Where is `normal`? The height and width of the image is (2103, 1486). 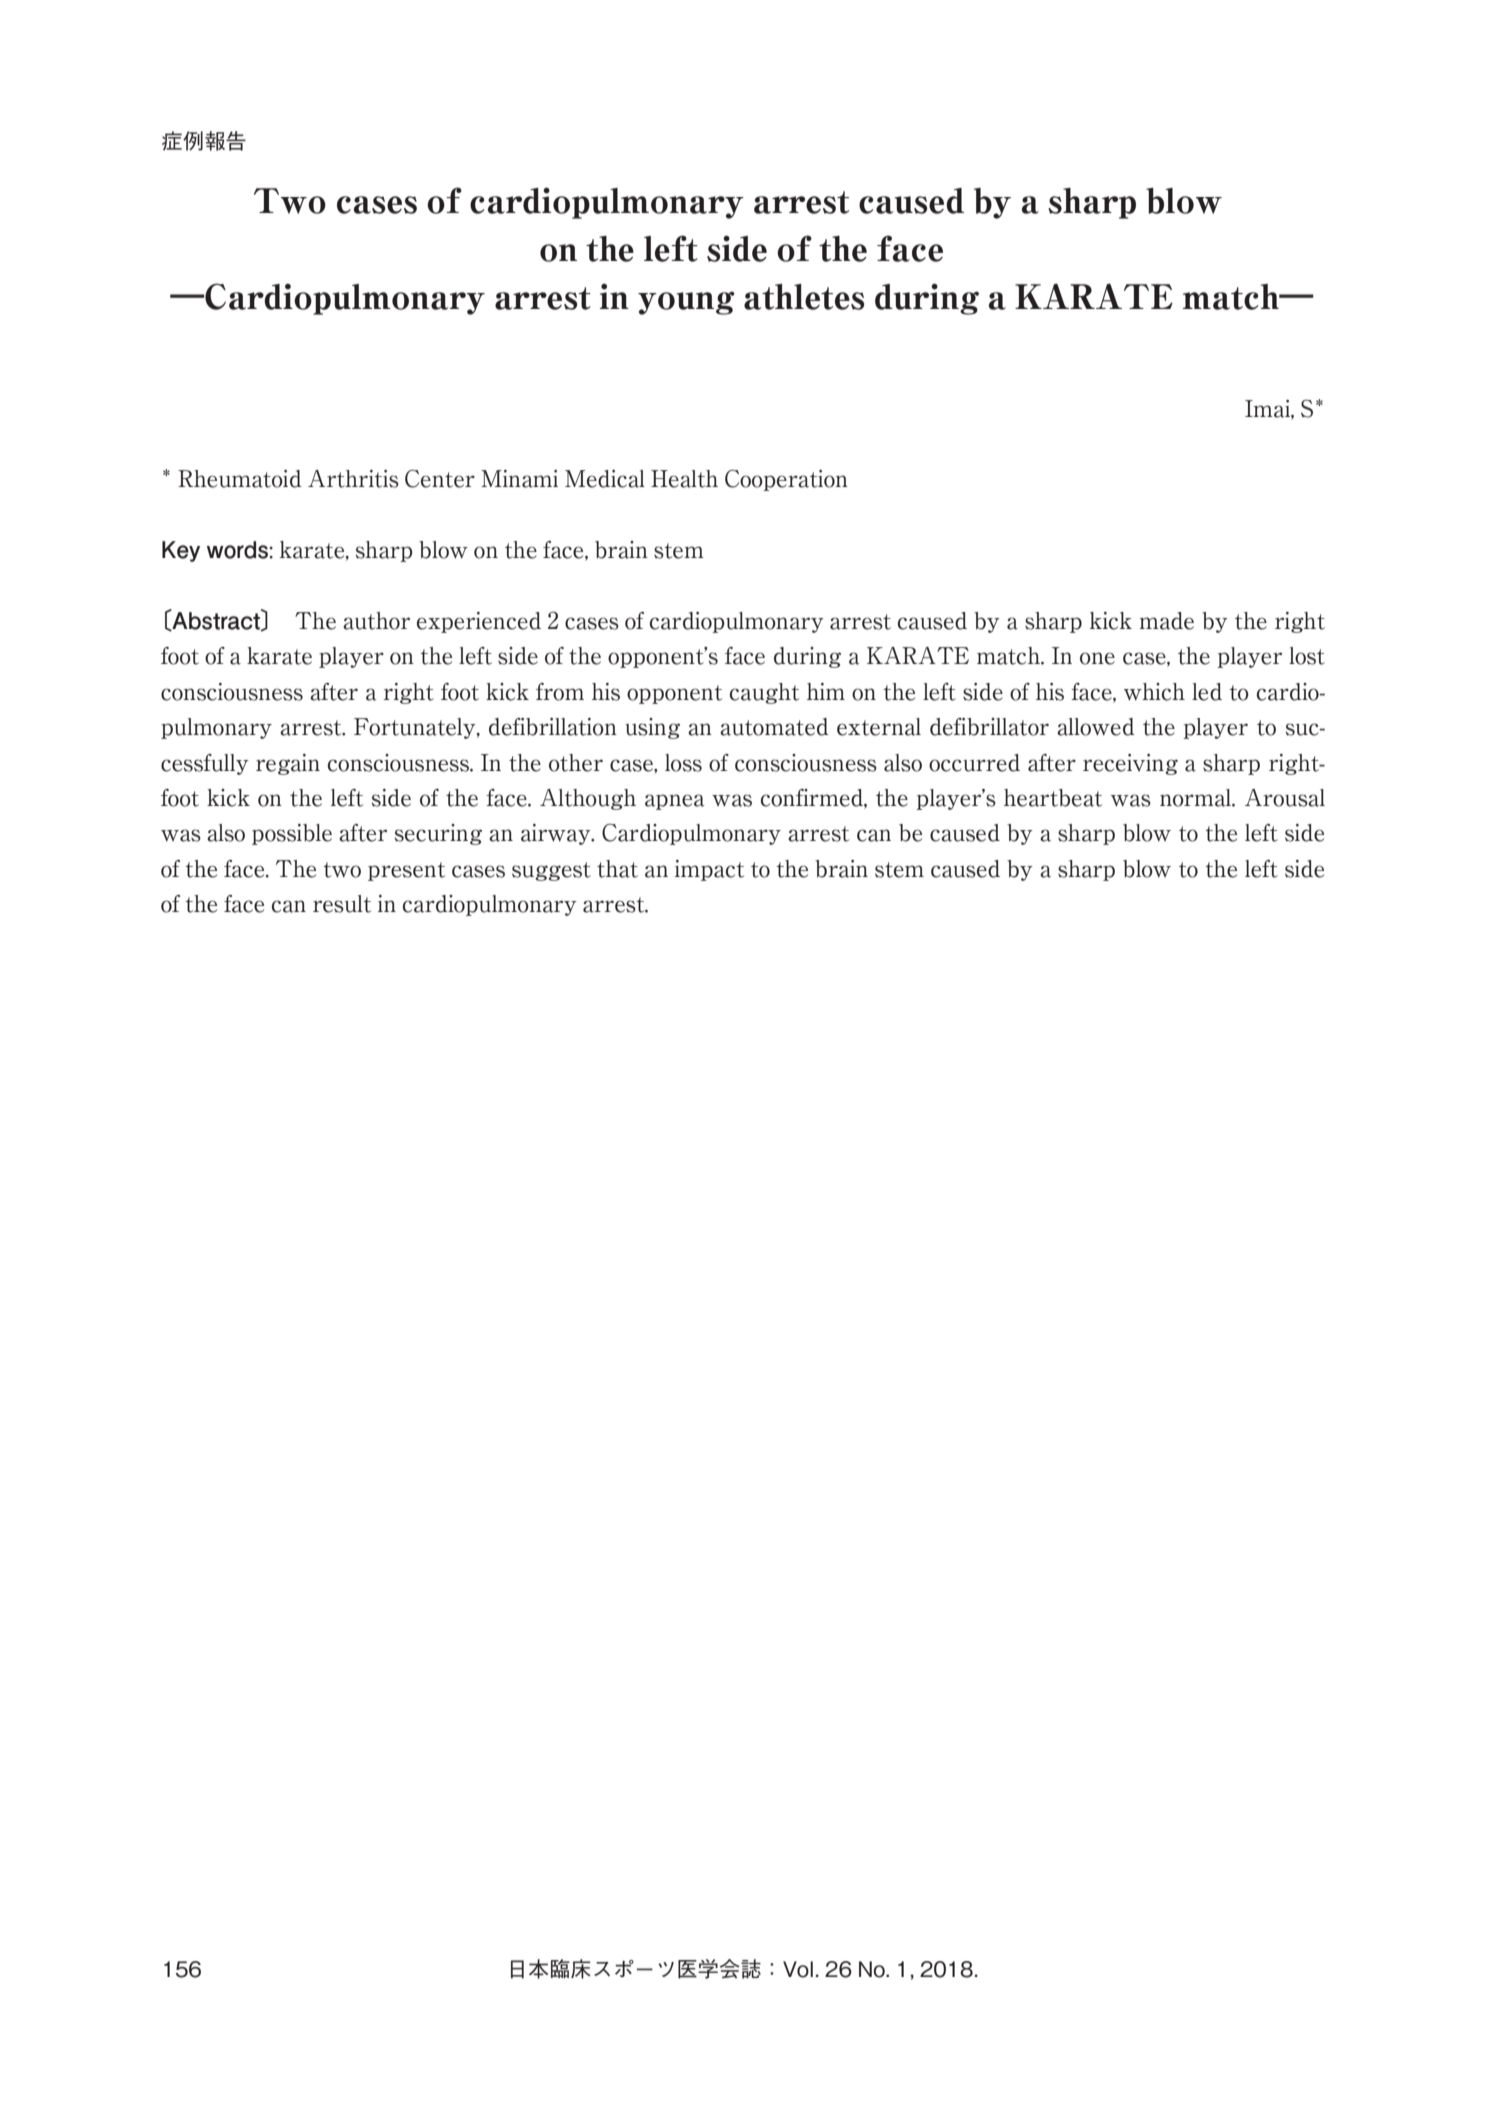
normal is located at coordinates (1196, 798).
